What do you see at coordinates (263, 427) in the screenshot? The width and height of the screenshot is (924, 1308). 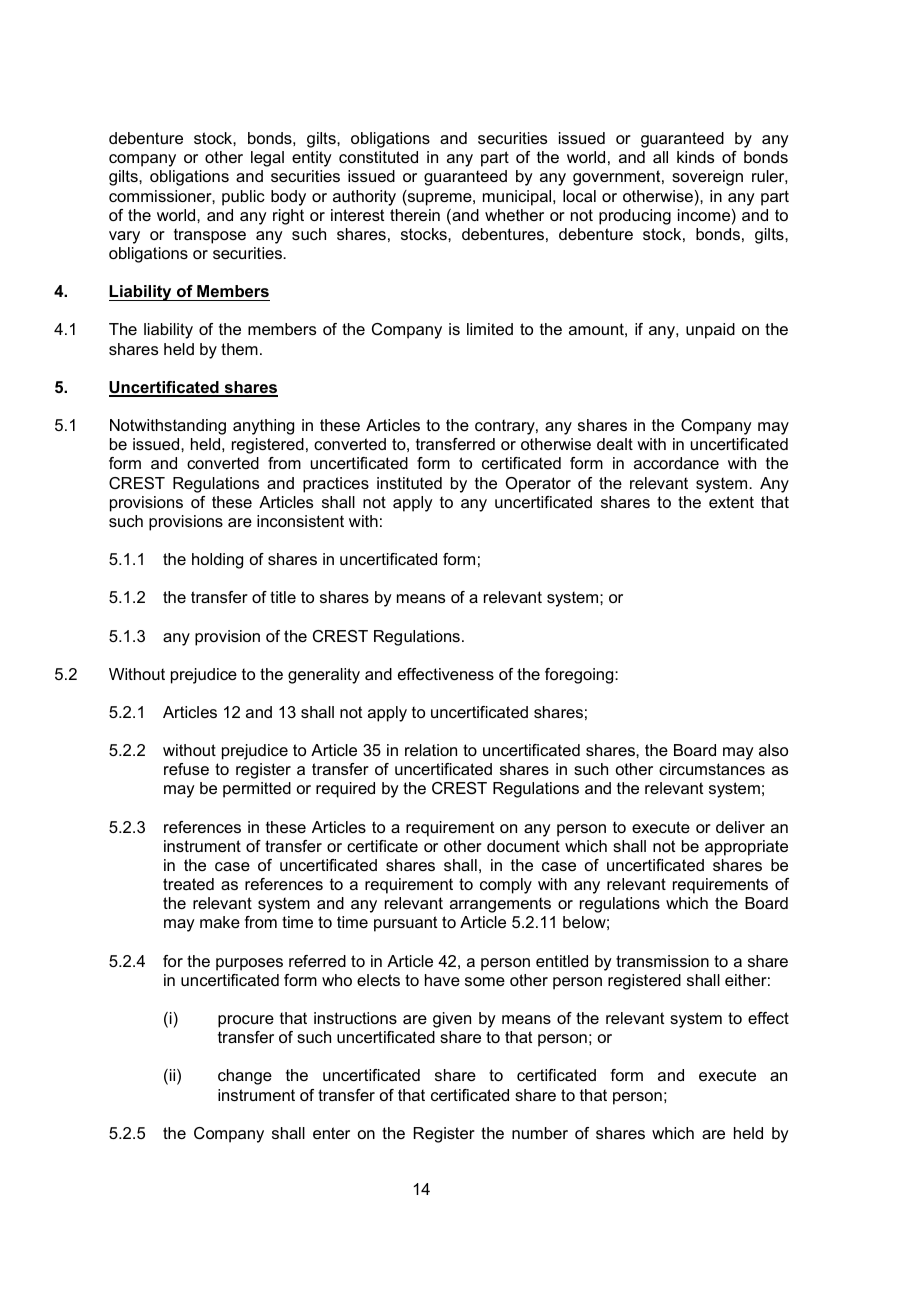 I see `anything` at bounding box center [263, 427].
